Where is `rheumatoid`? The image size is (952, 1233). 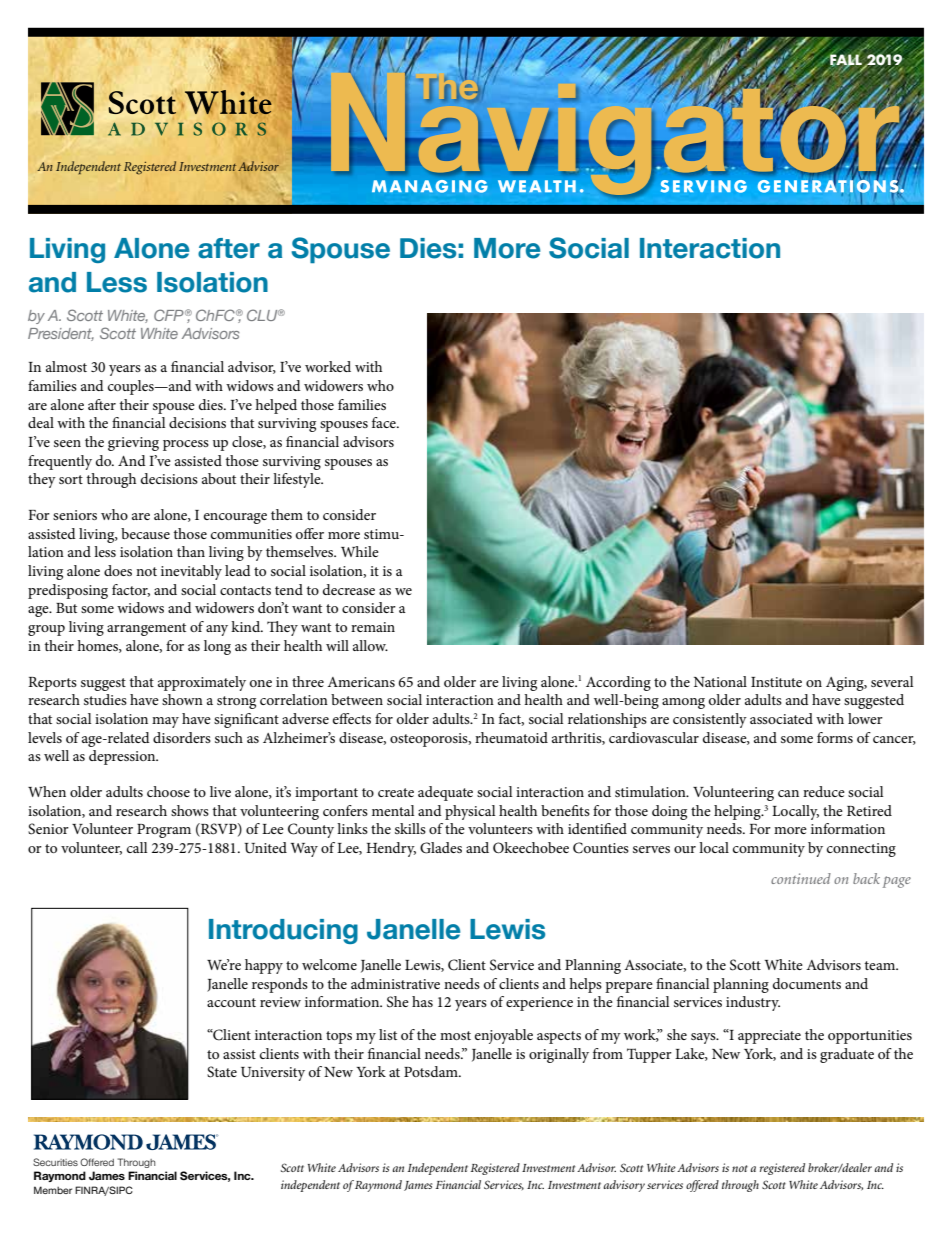 rheumatoid is located at coordinates (511, 737).
